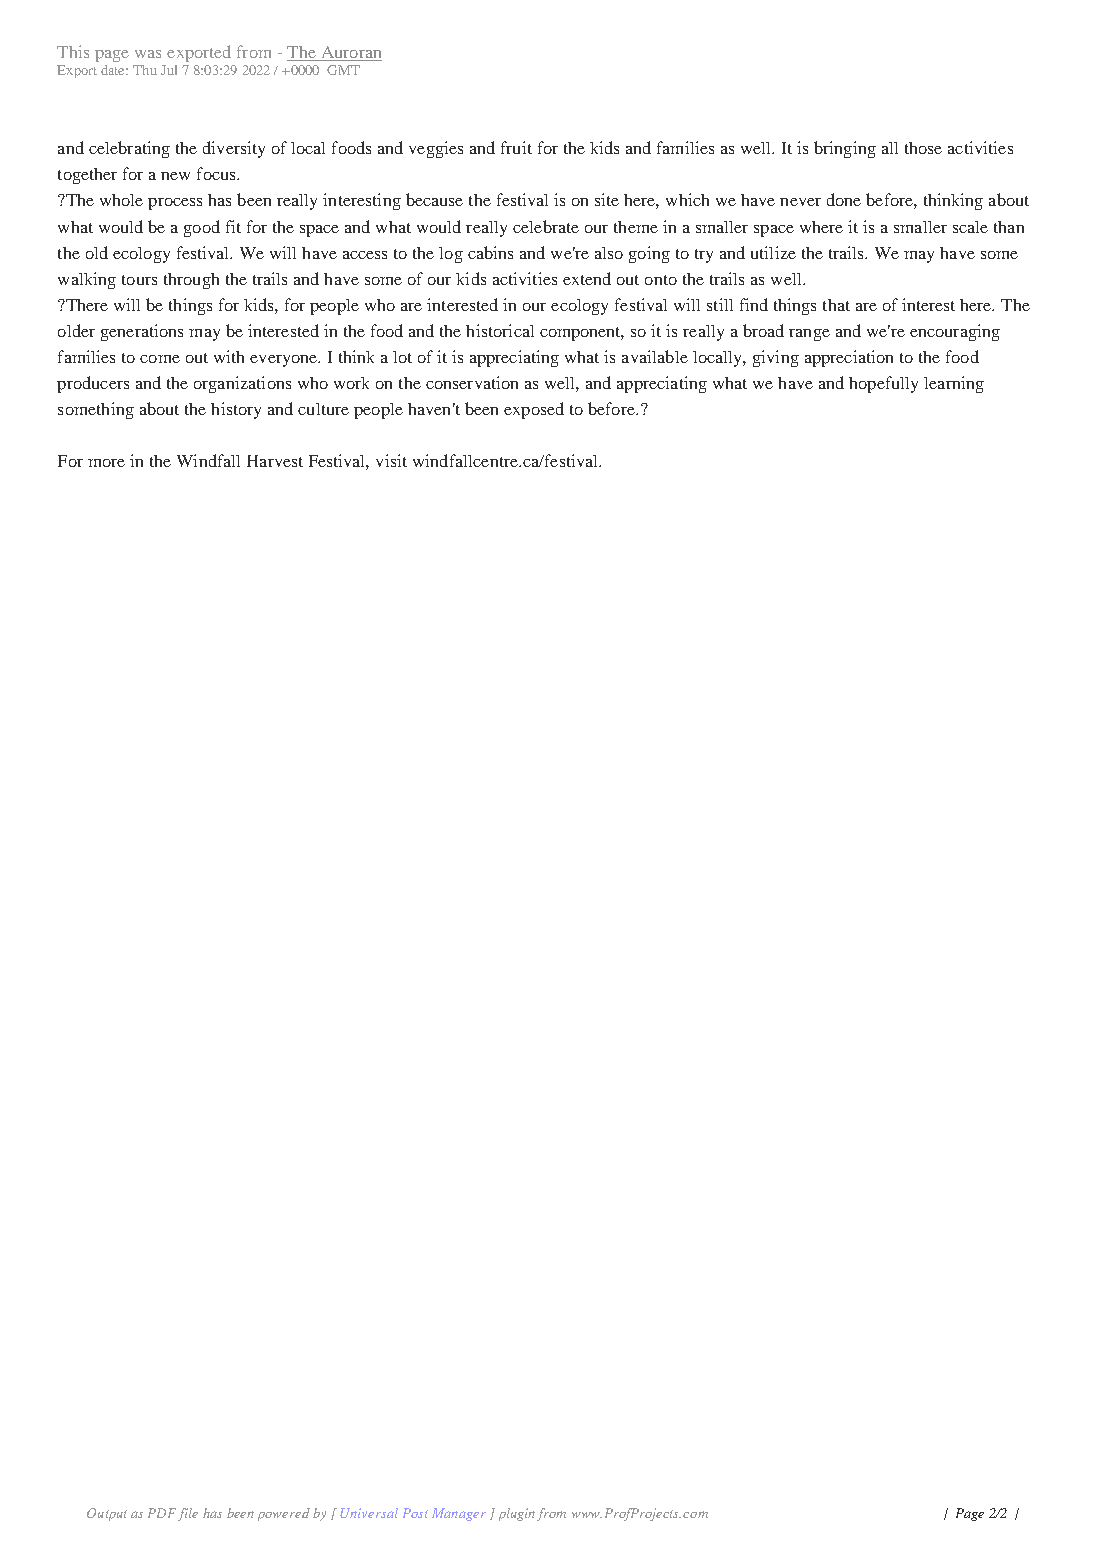  What do you see at coordinates (169, 70) in the screenshot?
I see `Jul` at bounding box center [169, 70].
